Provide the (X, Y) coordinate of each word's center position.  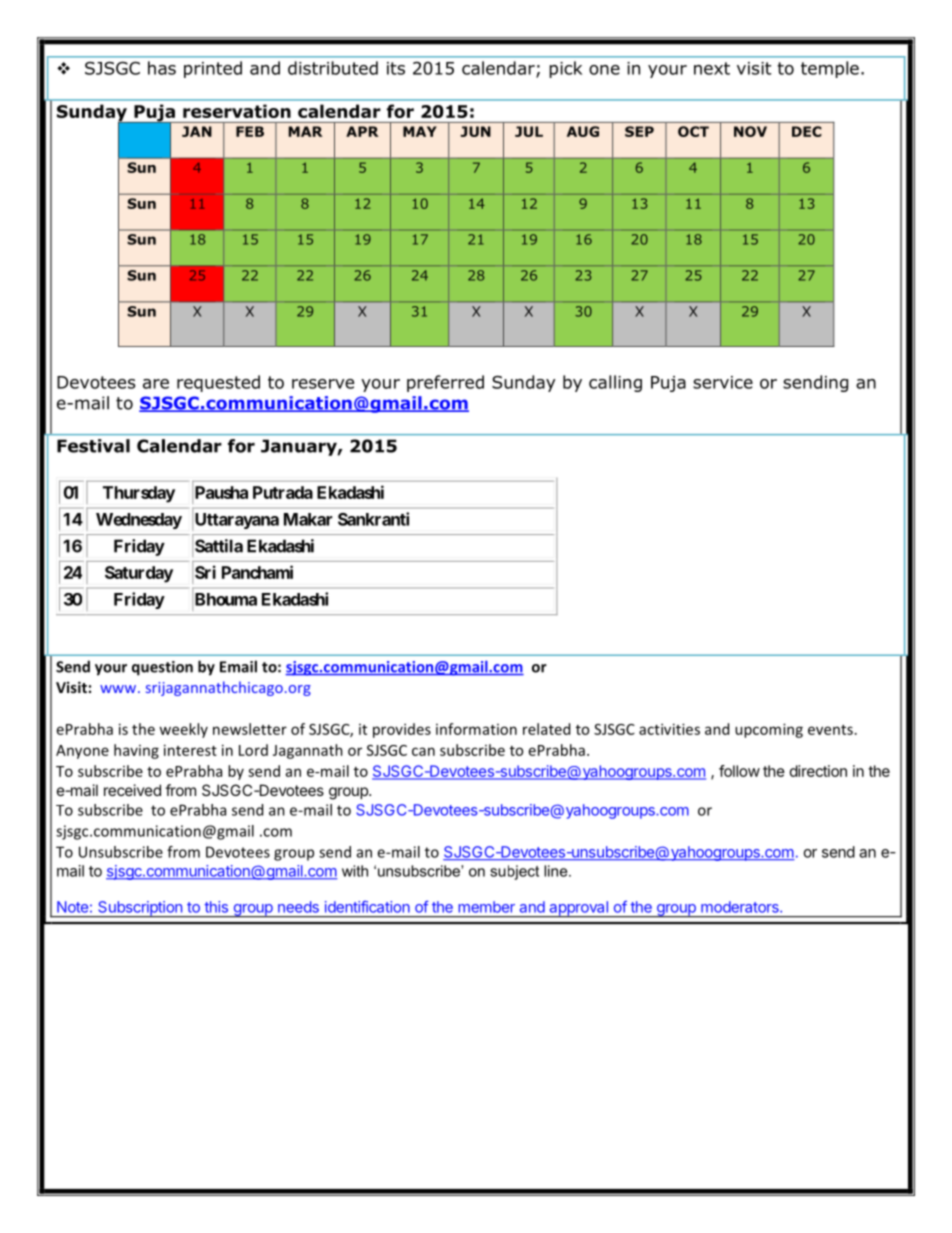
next (712, 68)
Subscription (140, 909)
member (486, 907)
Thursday (139, 494)
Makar (308, 519)
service (723, 382)
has (162, 68)
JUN (475, 131)
